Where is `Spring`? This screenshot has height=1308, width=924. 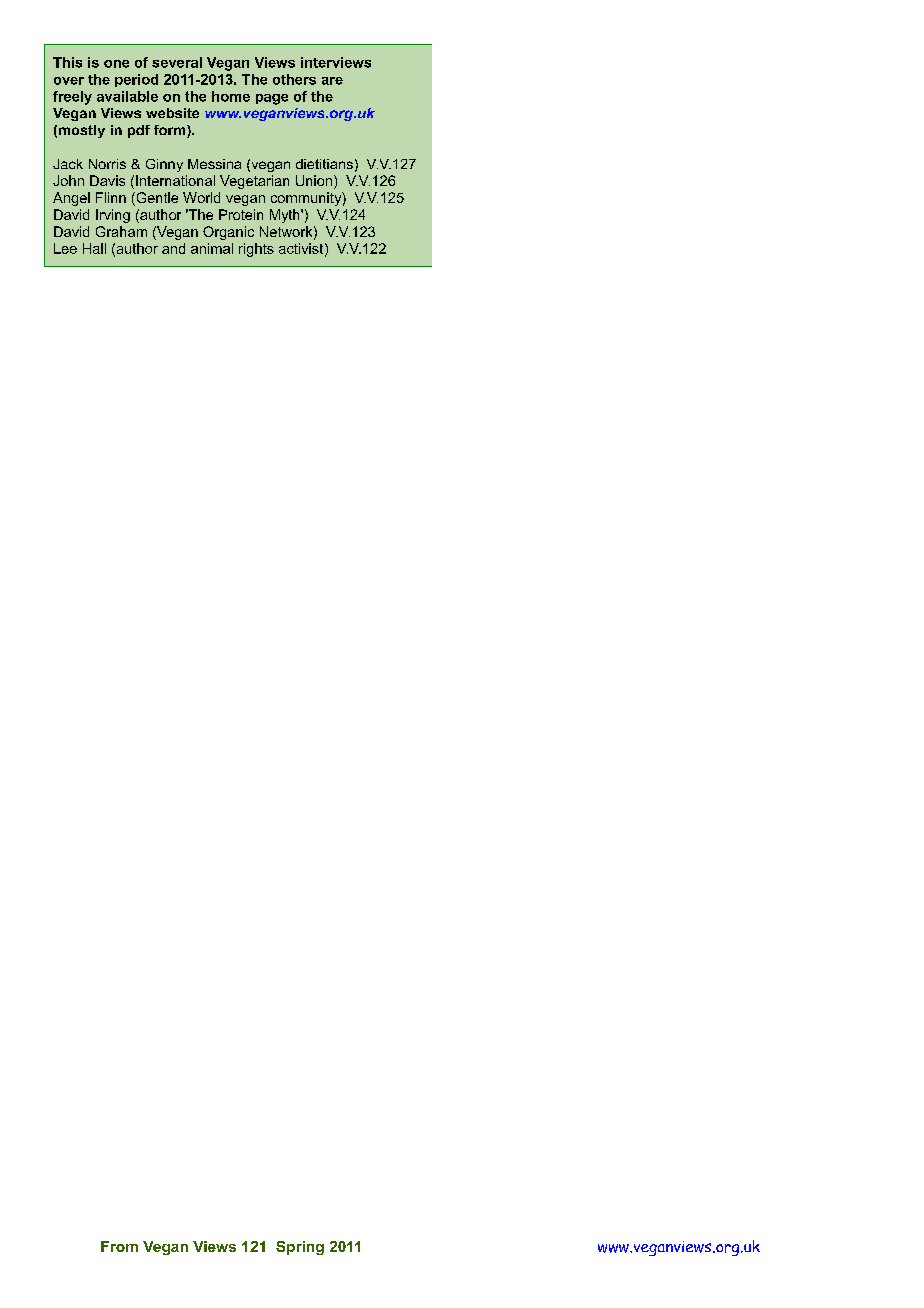
Spring is located at coordinates (300, 1248).
